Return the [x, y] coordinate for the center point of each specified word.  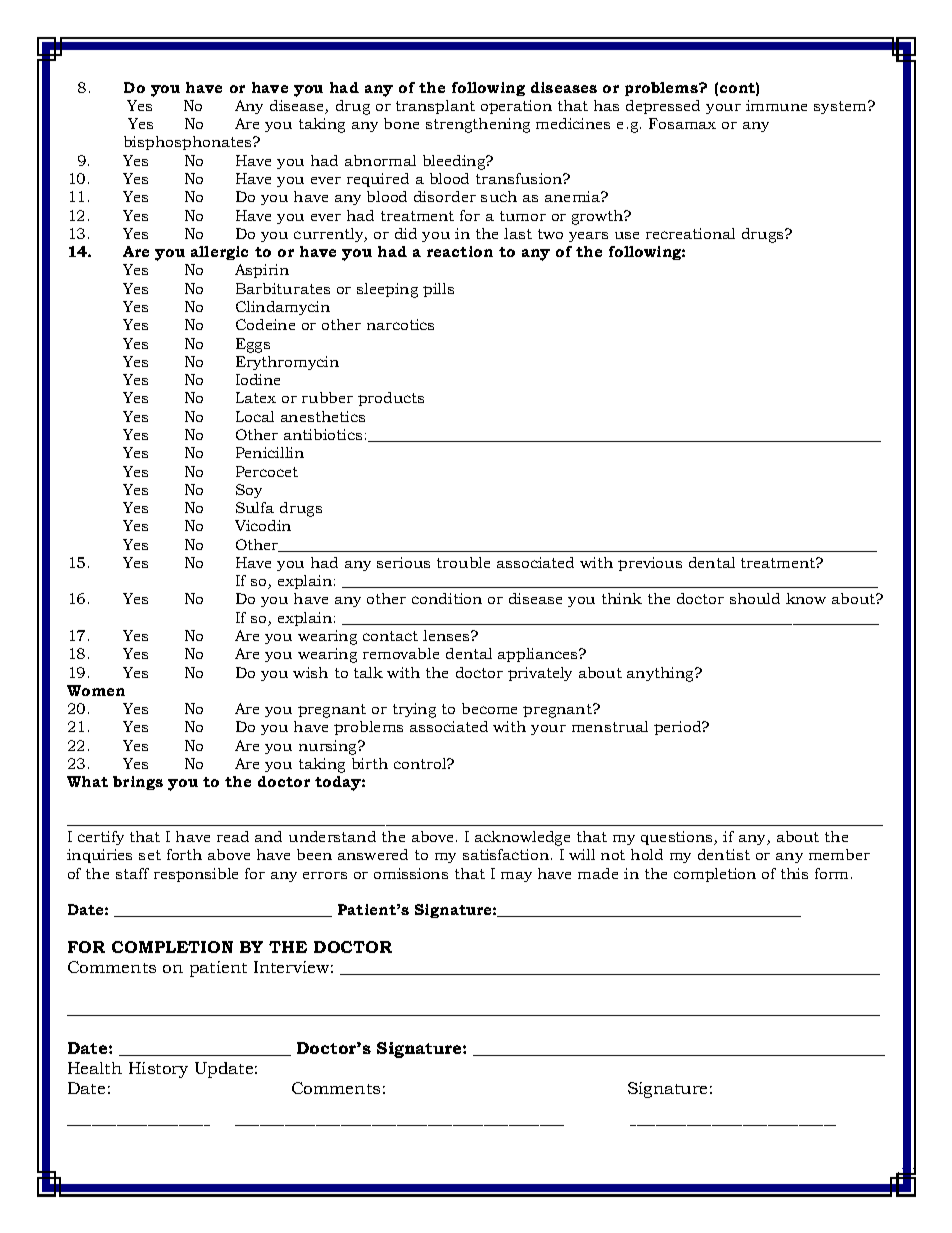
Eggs [253, 345]
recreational [690, 233]
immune [776, 105]
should [755, 598]
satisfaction [507, 854]
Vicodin [263, 525]
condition [447, 598]
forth [184, 854]
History [158, 1070]
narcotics [400, 324]
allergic [219, 253]
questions [678, 838]
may [516, 877]
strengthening [478, 125]
